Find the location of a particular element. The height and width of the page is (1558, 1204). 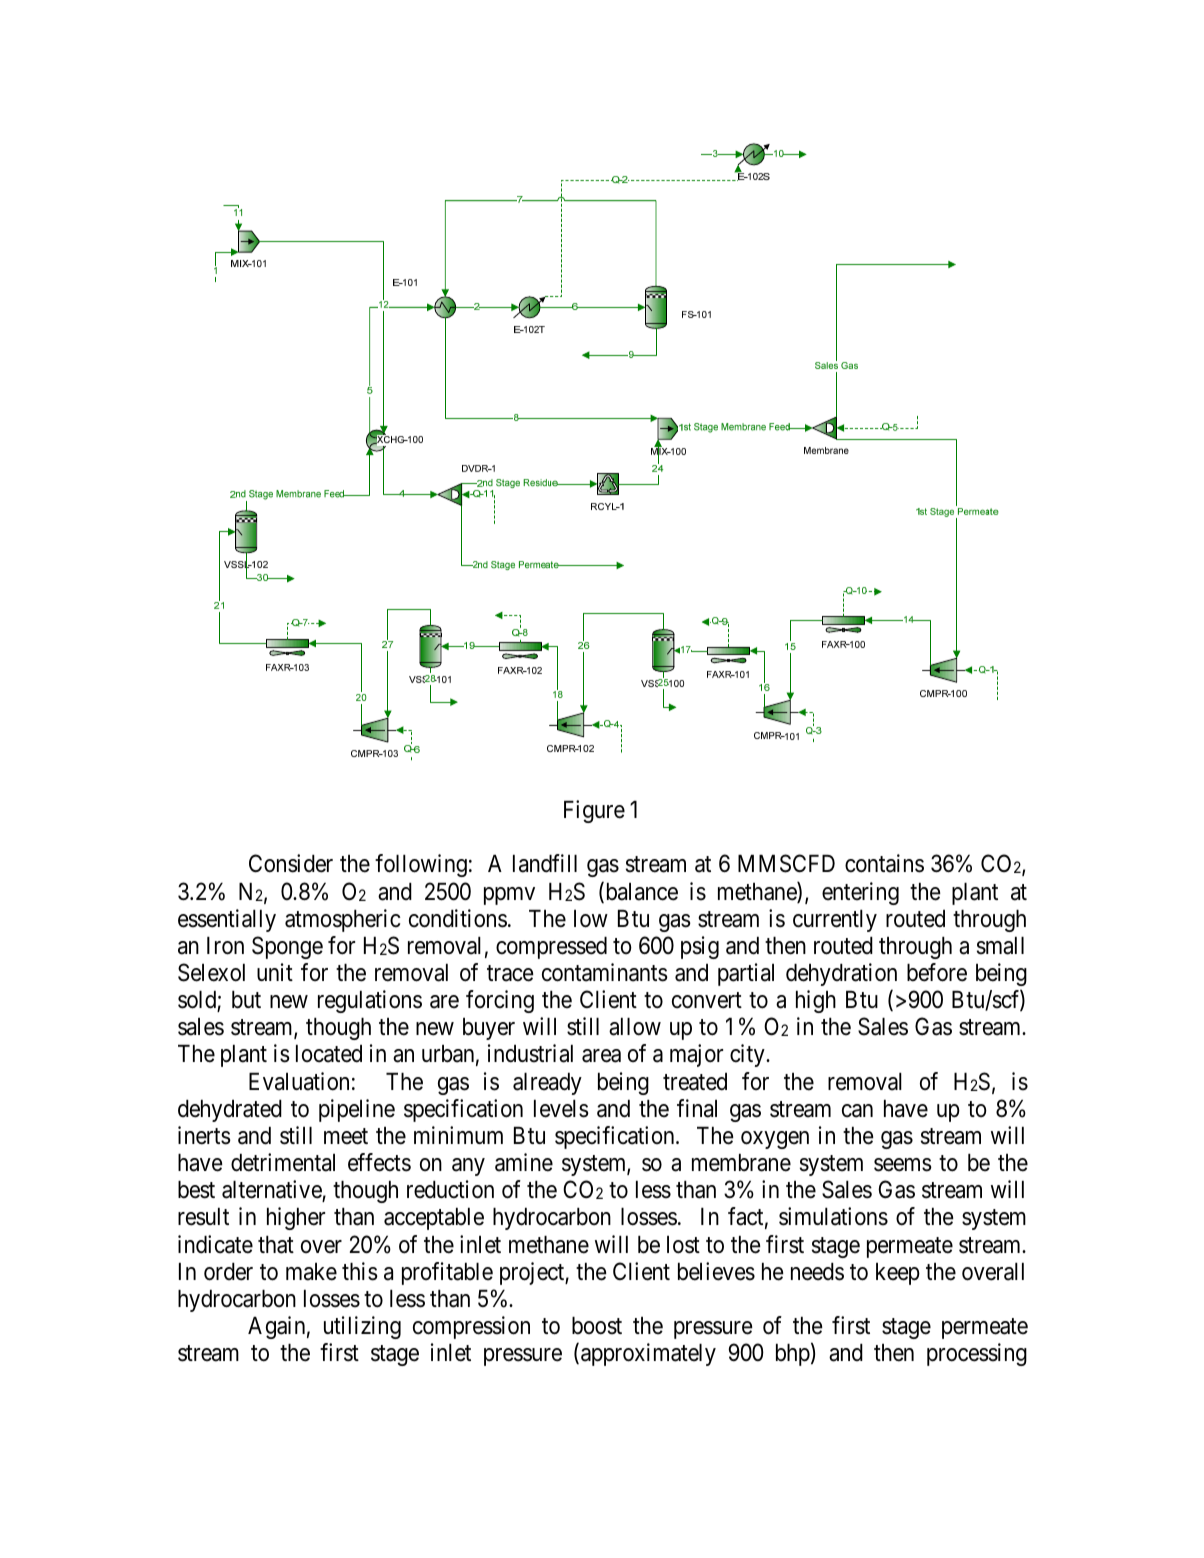

seems is located at coordinates (903, 1165).
